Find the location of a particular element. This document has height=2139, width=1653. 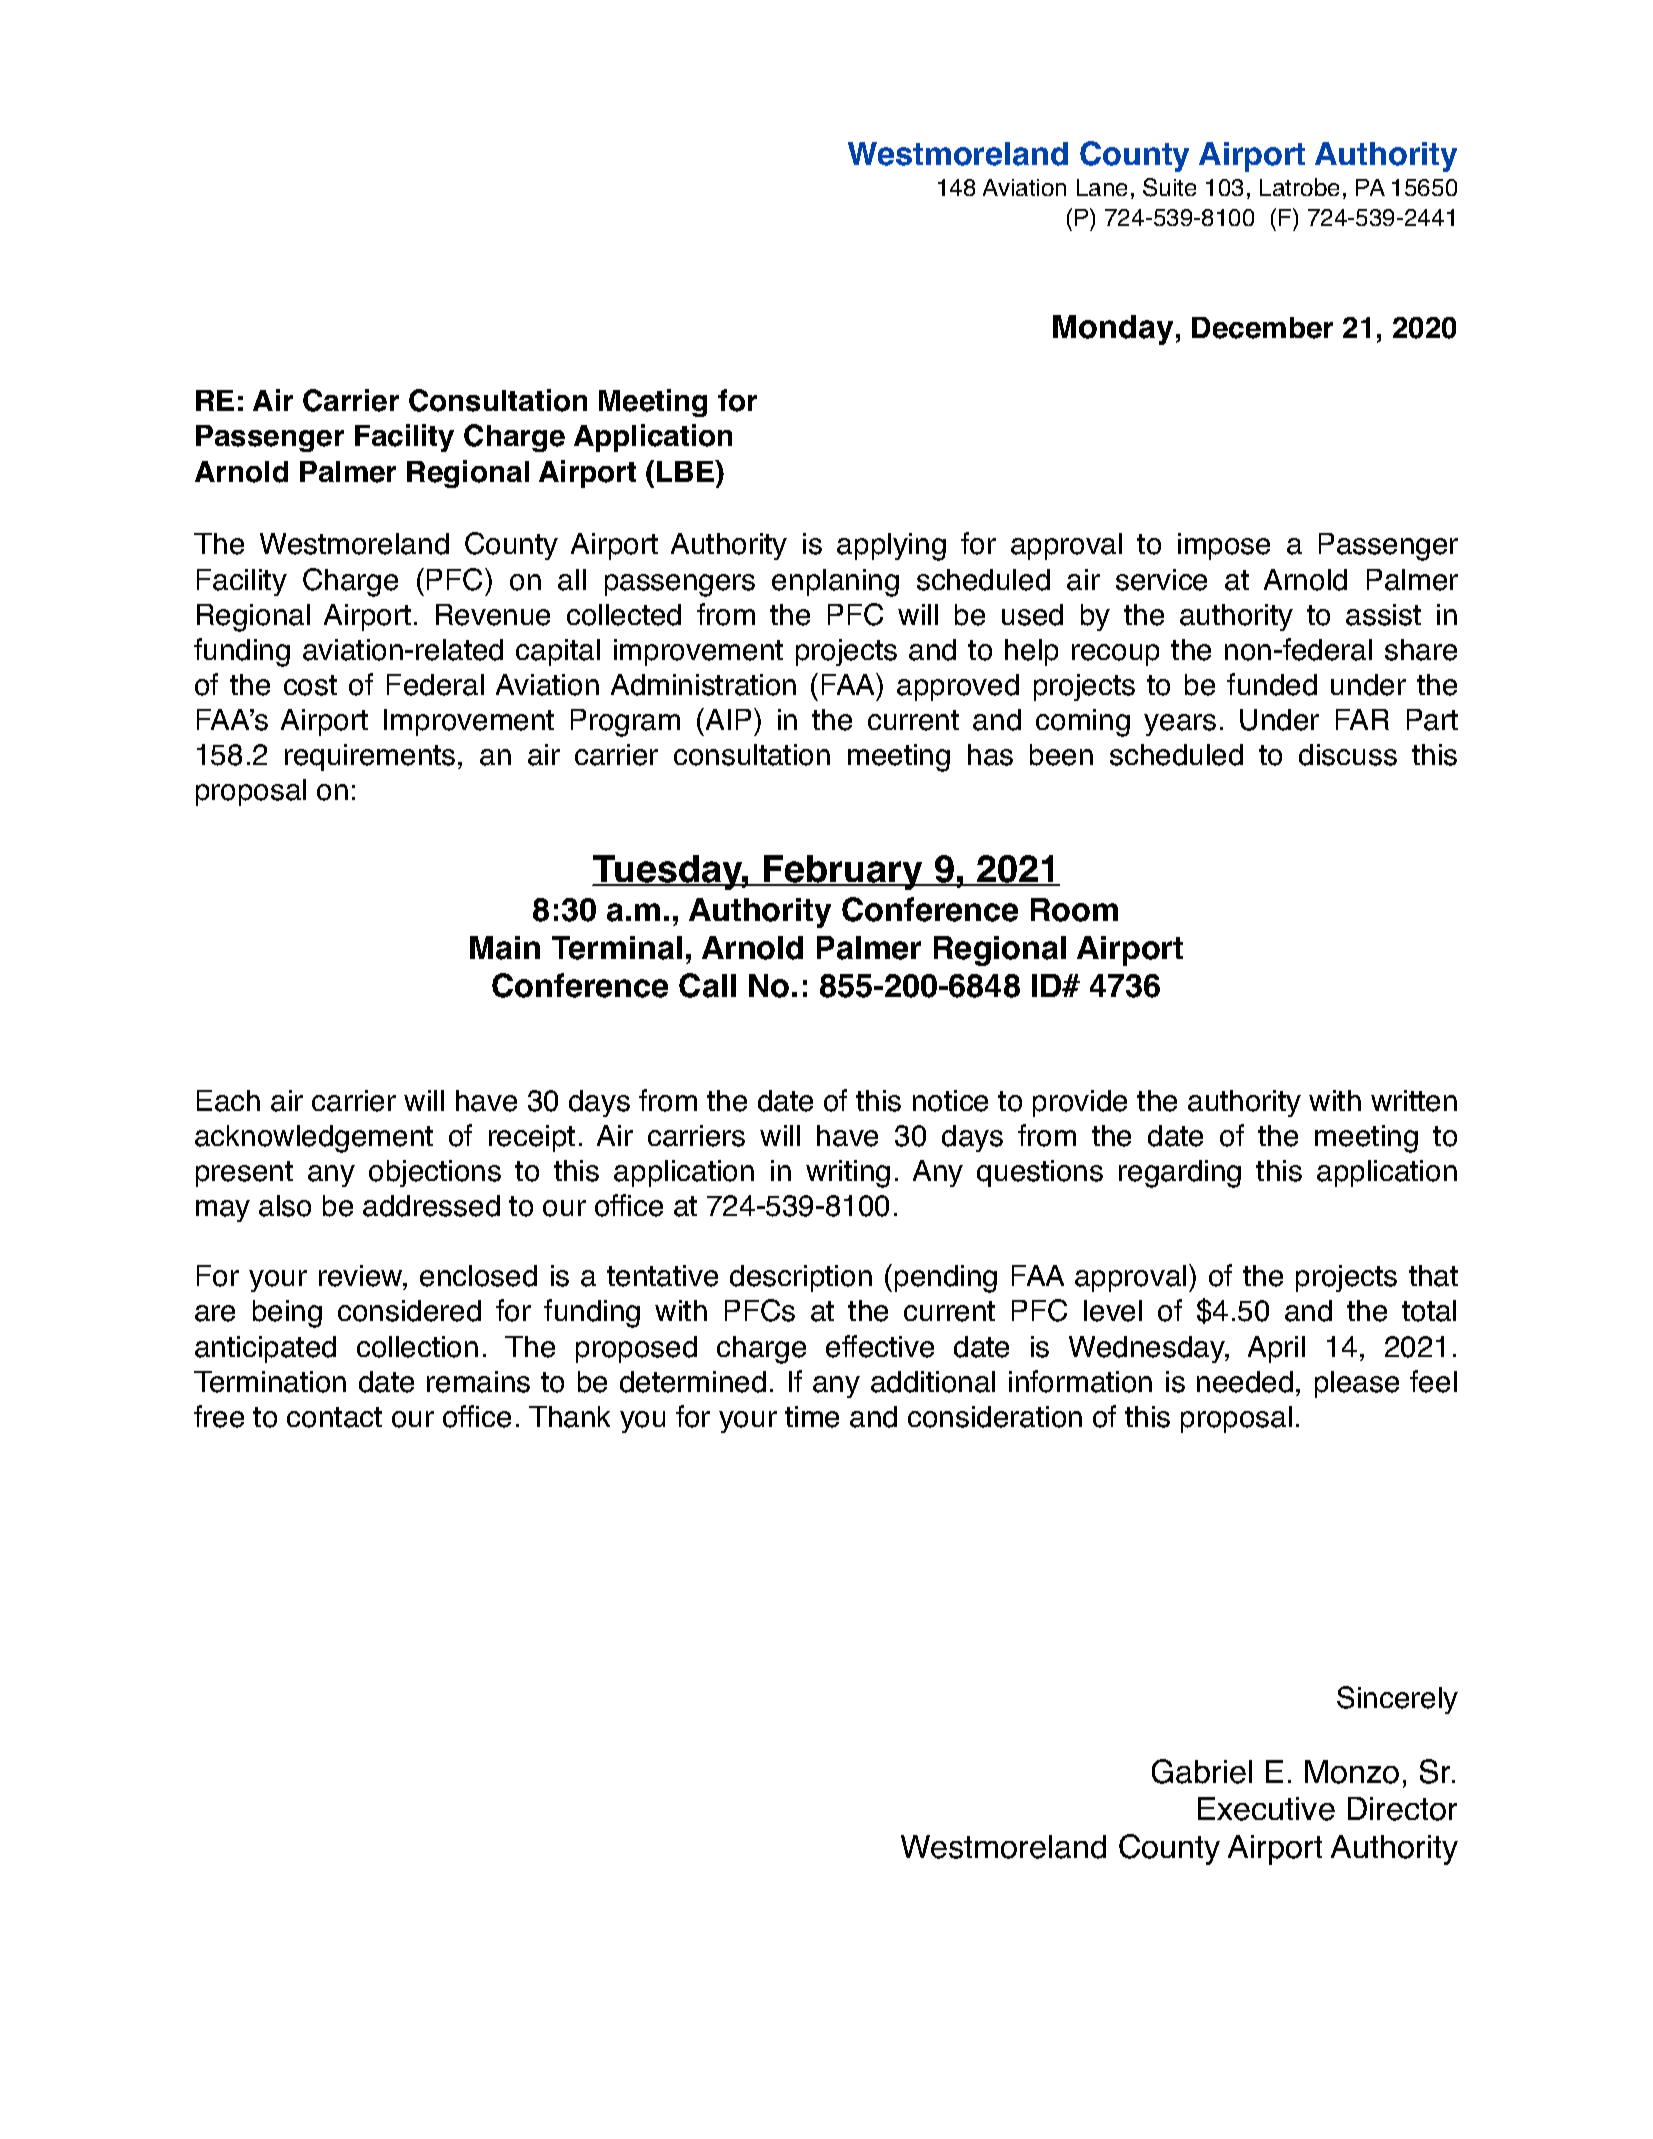

Each is located at coordinates (228, 1101).
